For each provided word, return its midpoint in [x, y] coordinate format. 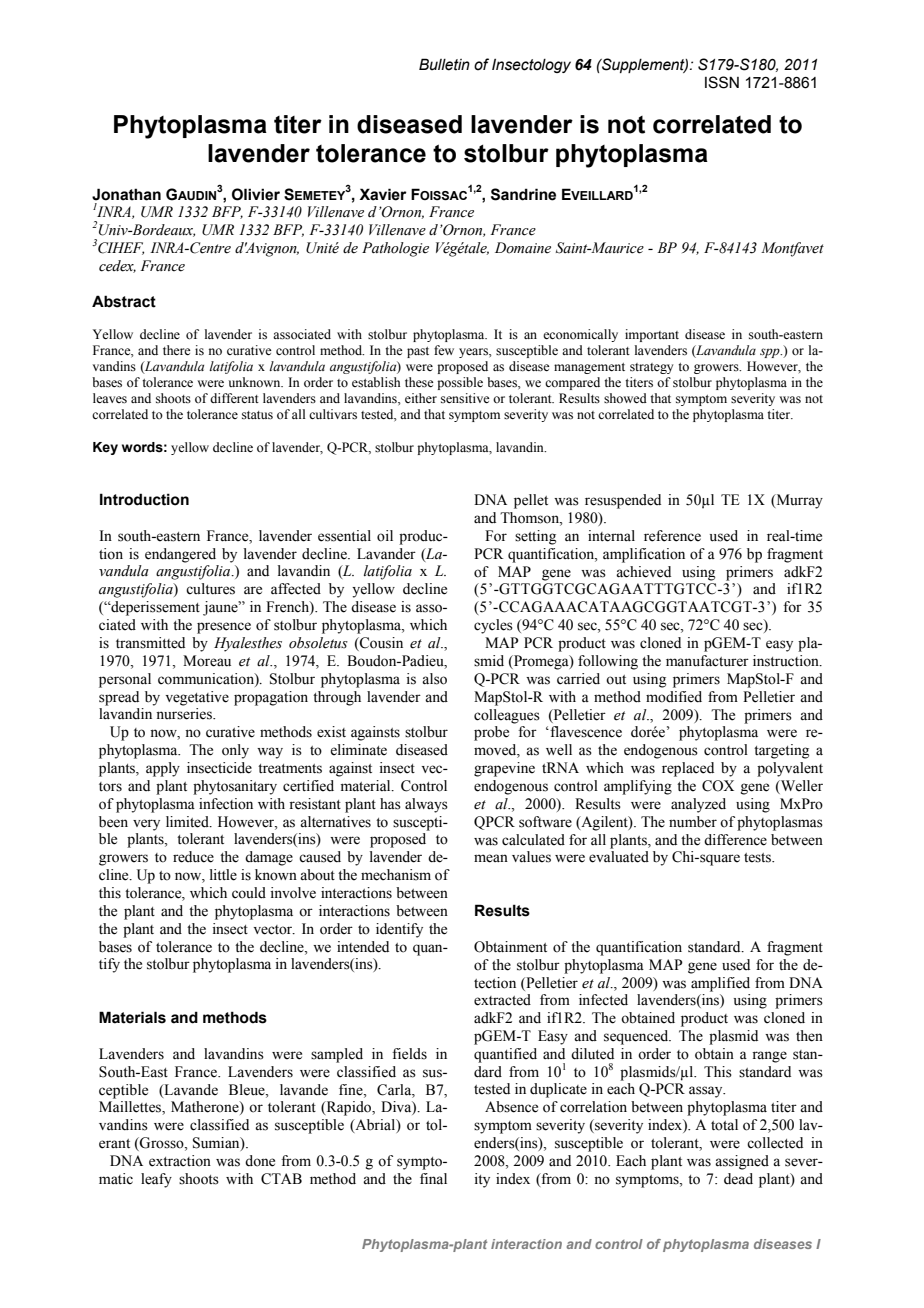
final [433, 1179]
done [260, 1161]
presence [224, 628]
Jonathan [126, 194]
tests [759, 858]
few [444, 350]
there [177, 350]
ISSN [722, 82]
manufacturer [707, 661]
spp [771, 353]
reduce [193, 857]
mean [491, 858]
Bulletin [444, 64]
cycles [493, 626]
